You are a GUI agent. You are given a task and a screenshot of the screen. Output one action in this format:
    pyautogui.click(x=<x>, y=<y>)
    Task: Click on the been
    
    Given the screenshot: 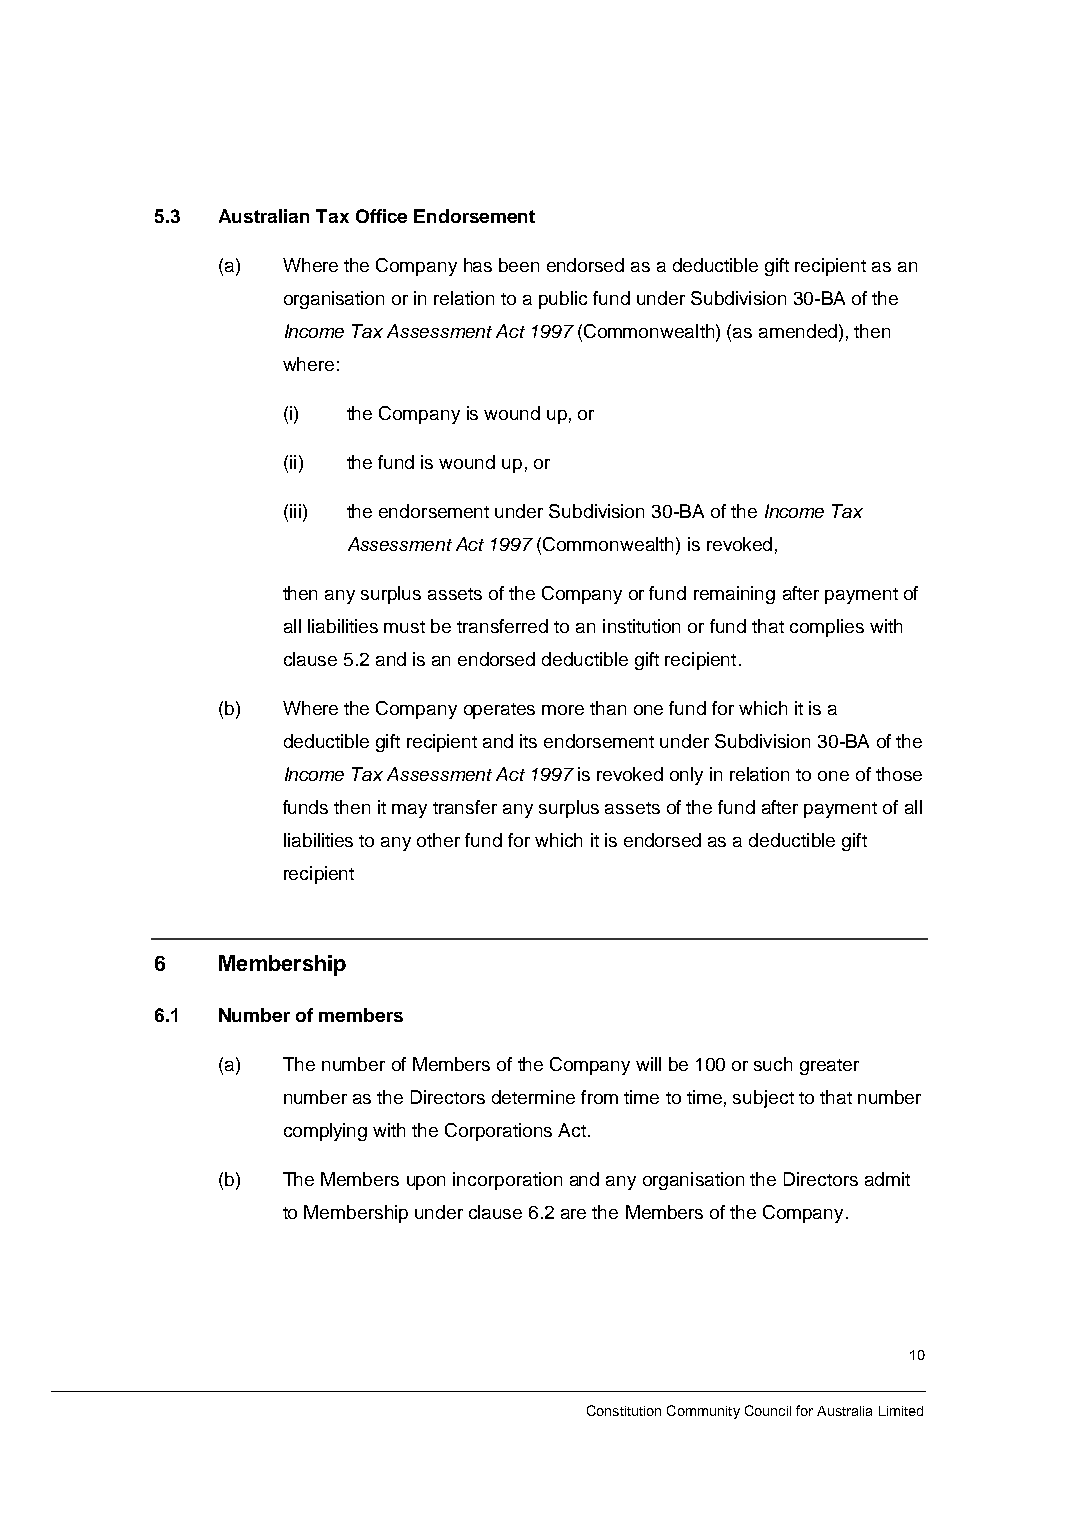 What is the action you would take?
    pyautogui.click(x=519, y=265)
